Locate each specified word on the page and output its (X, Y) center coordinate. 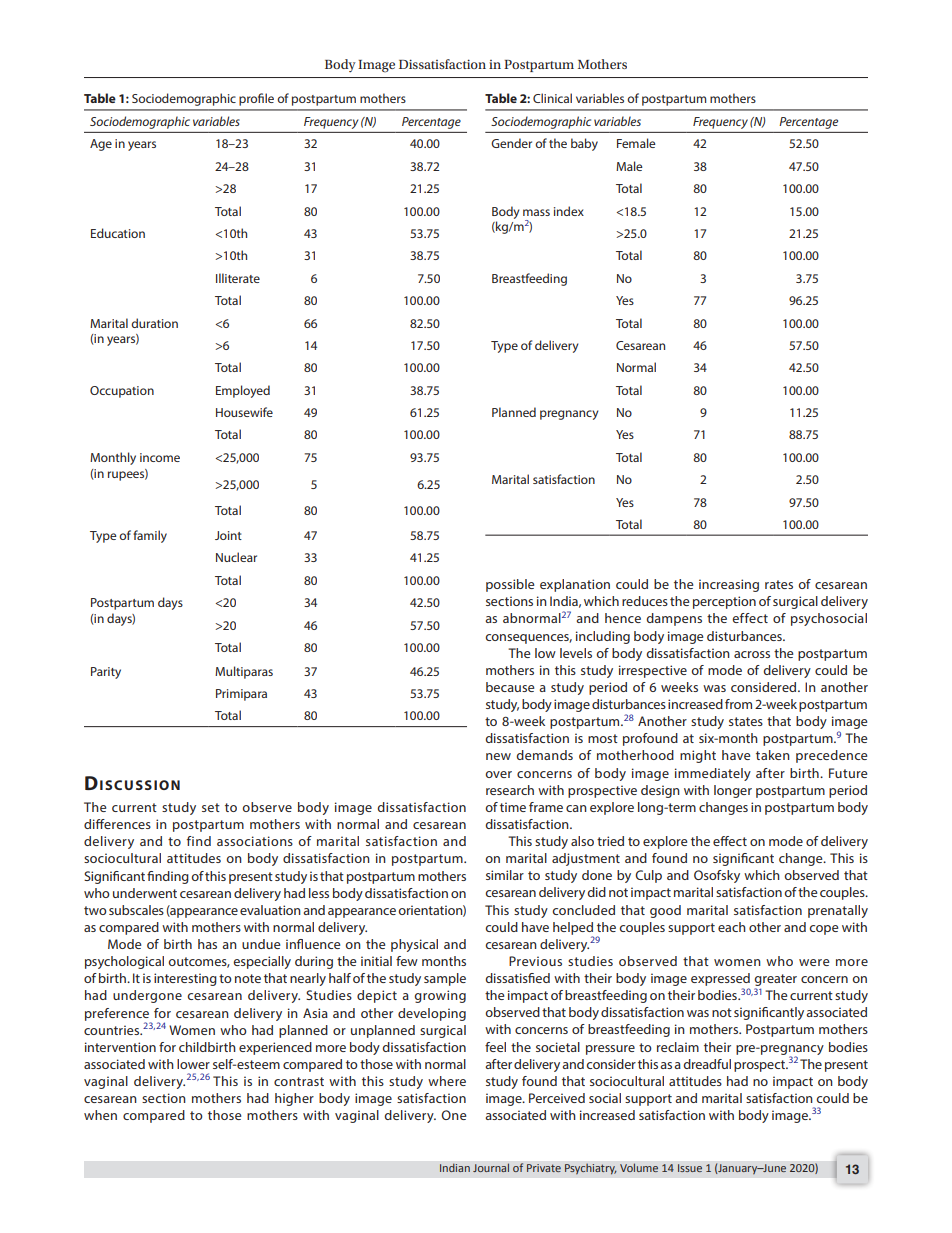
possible (510, 585)
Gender (511, 143)
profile (256, 99)
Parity (106, 673)
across (752, 654)
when (100, 1115)
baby (584, 144)
